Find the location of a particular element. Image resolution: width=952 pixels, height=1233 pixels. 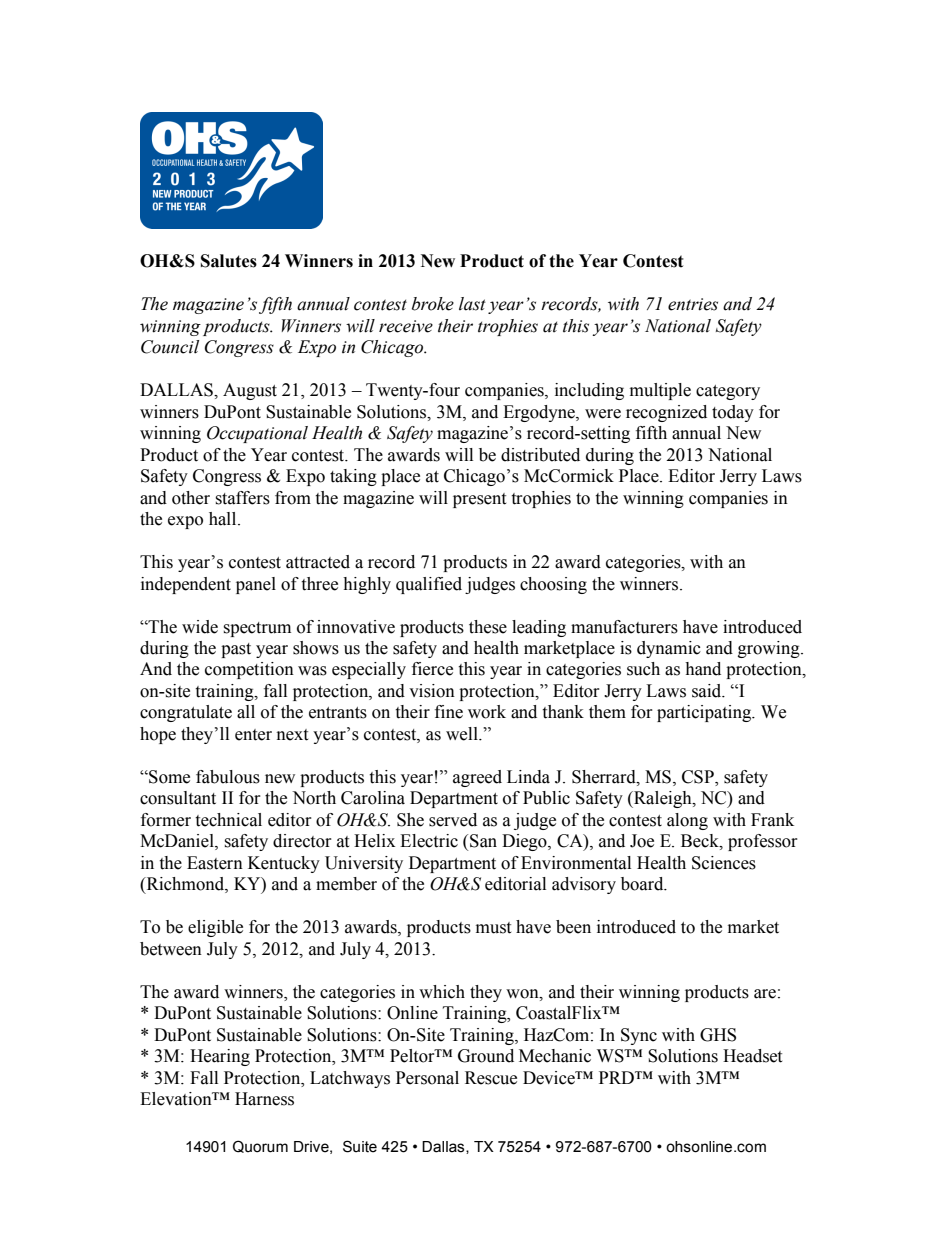

last is located at coordinates (472, 304).
